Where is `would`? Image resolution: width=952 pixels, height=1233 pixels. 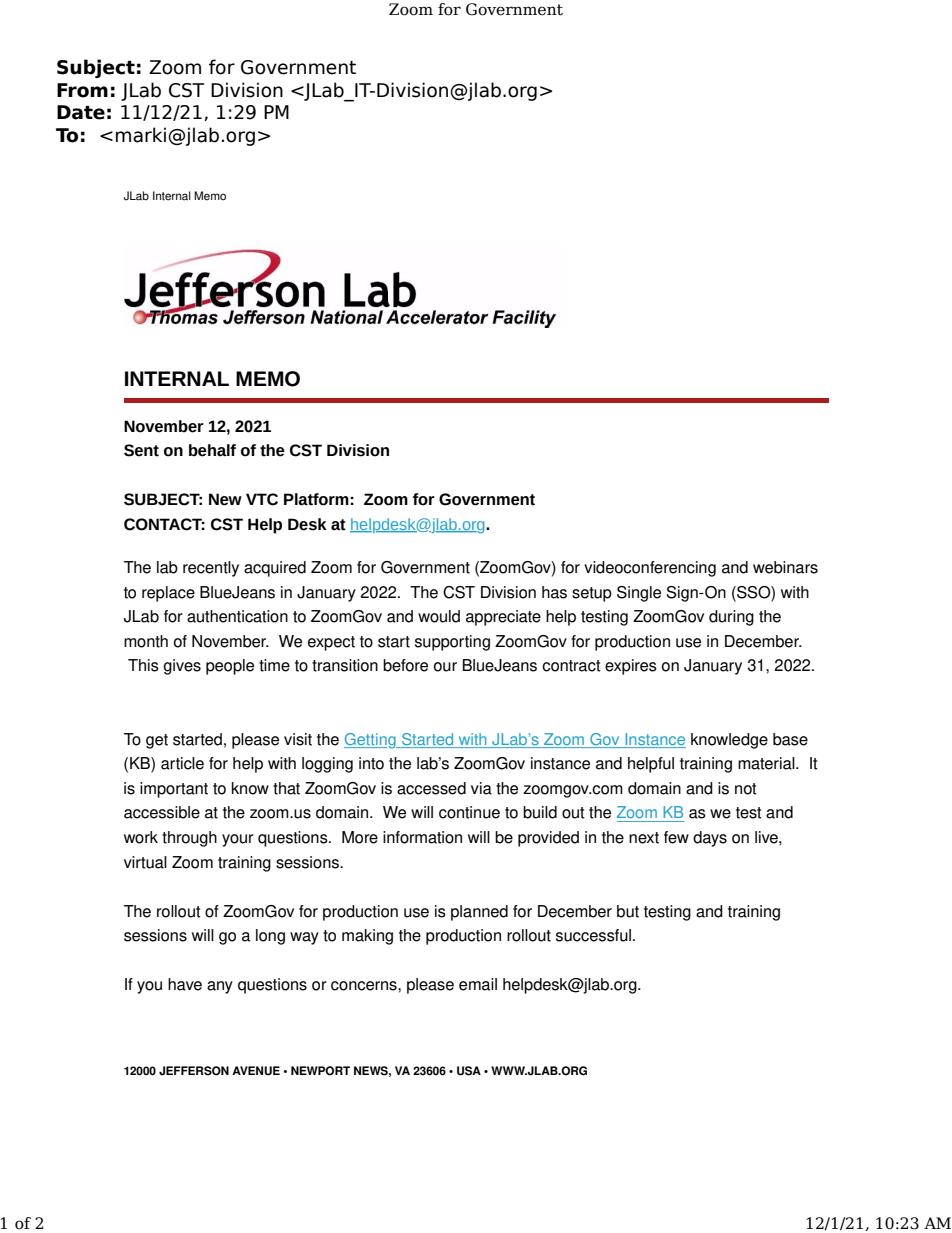
would is located at coordinates (439, 616).
